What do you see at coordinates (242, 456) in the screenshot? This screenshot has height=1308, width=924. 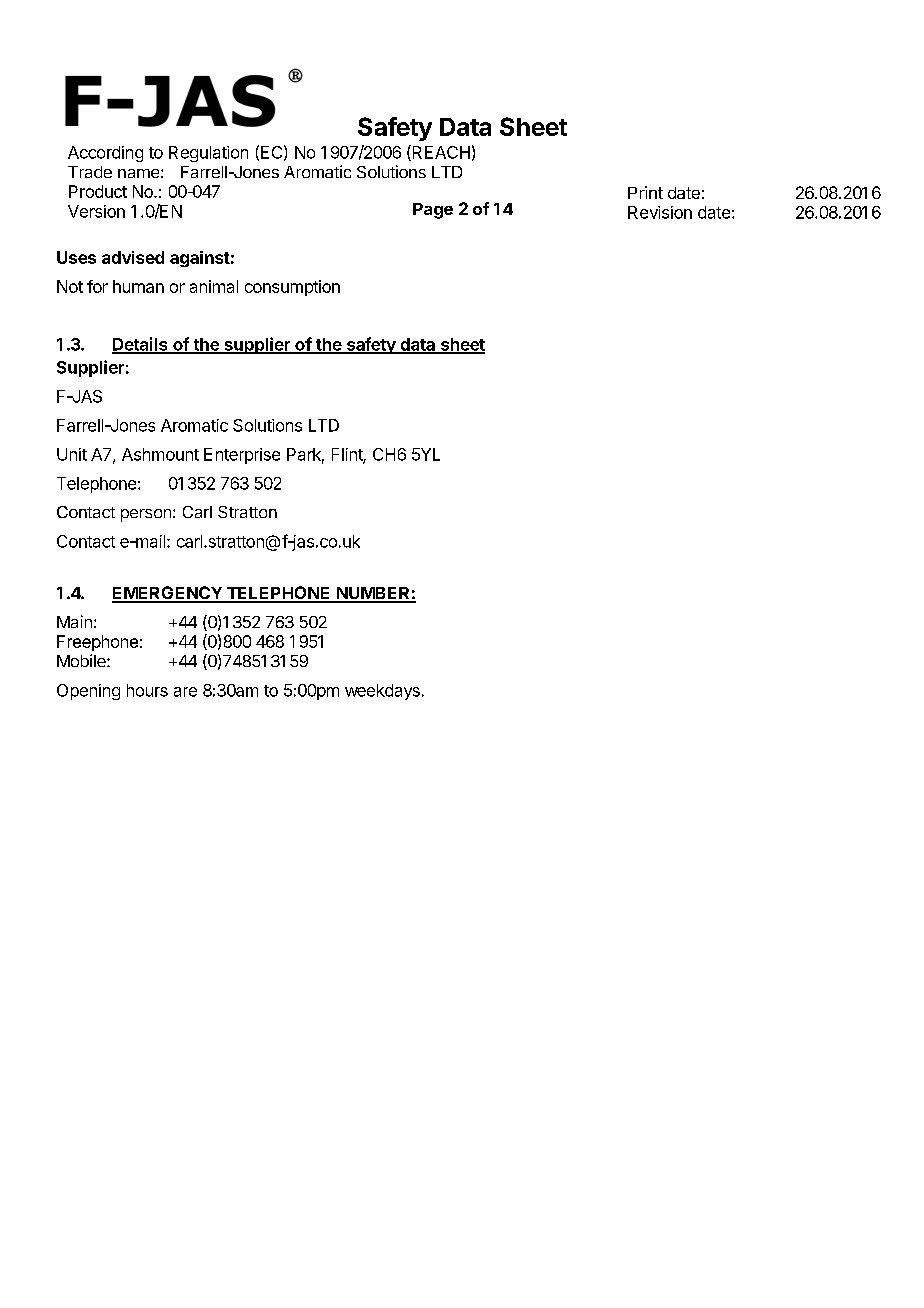 I see `Enterprise` at bounding box center [242, 456].
